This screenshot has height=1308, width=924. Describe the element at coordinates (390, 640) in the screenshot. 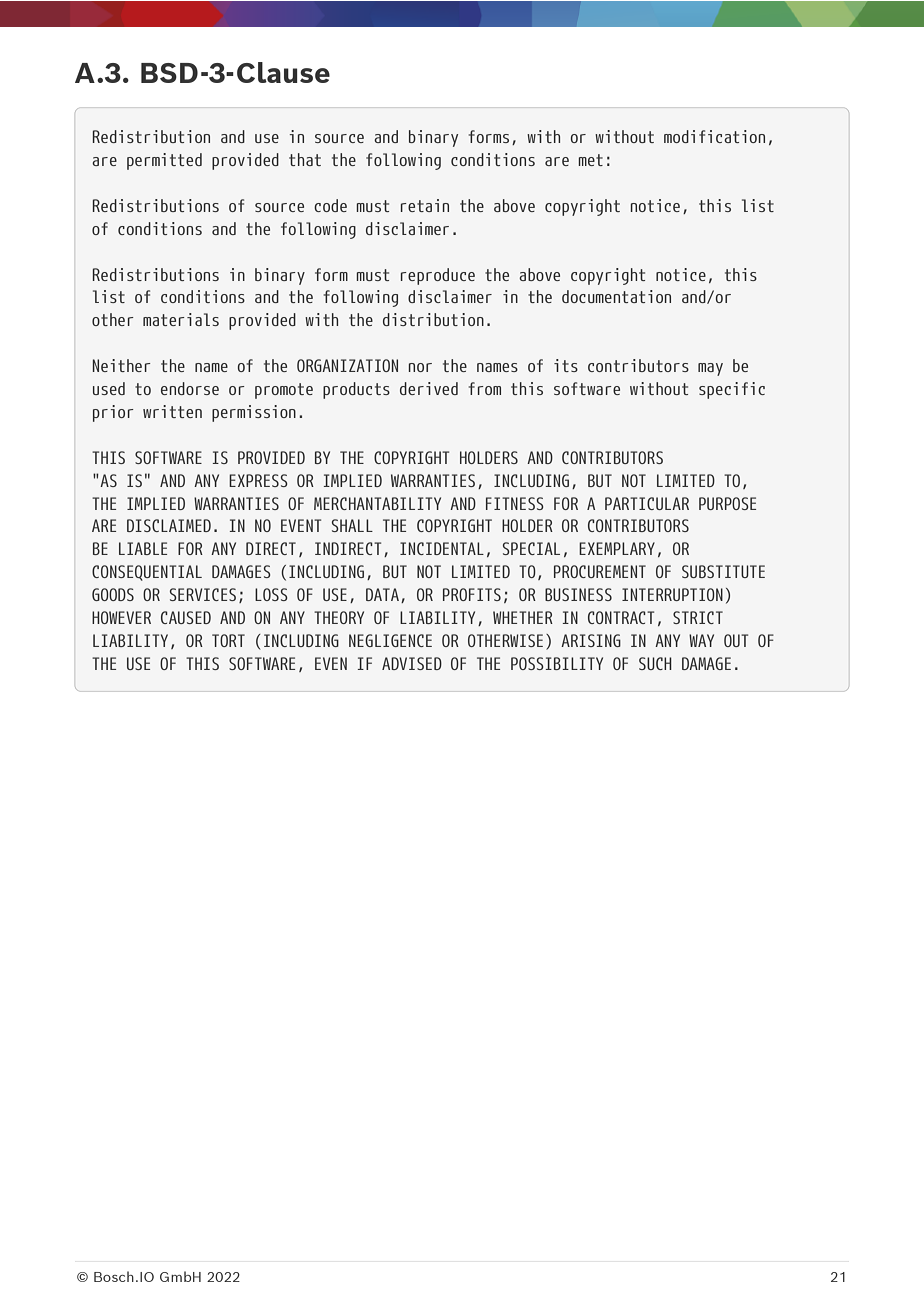

I see `NEGLIGENCE` at that location.
